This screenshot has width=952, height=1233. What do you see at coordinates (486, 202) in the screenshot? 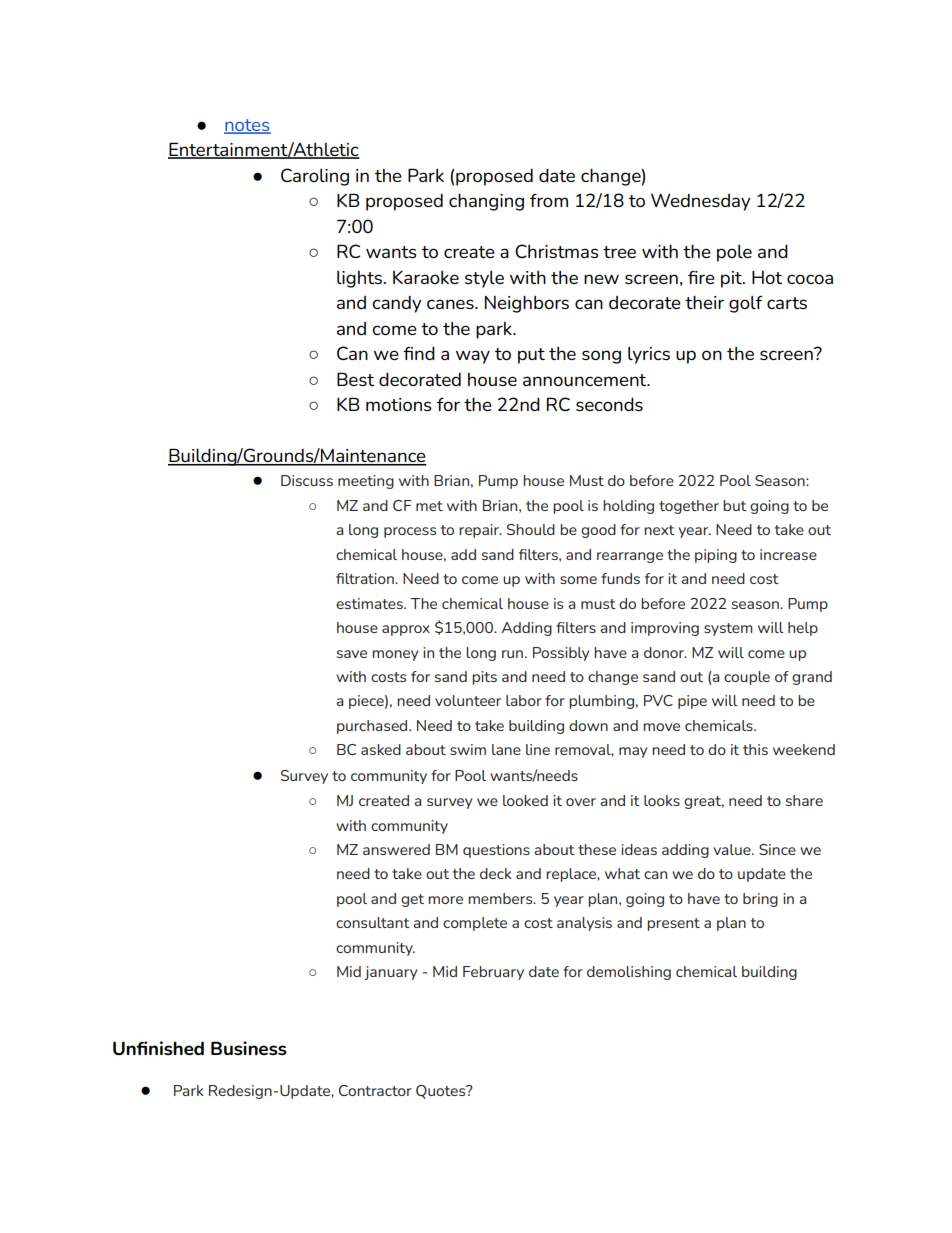
I see `changing` at bounding box center [486, 202].
